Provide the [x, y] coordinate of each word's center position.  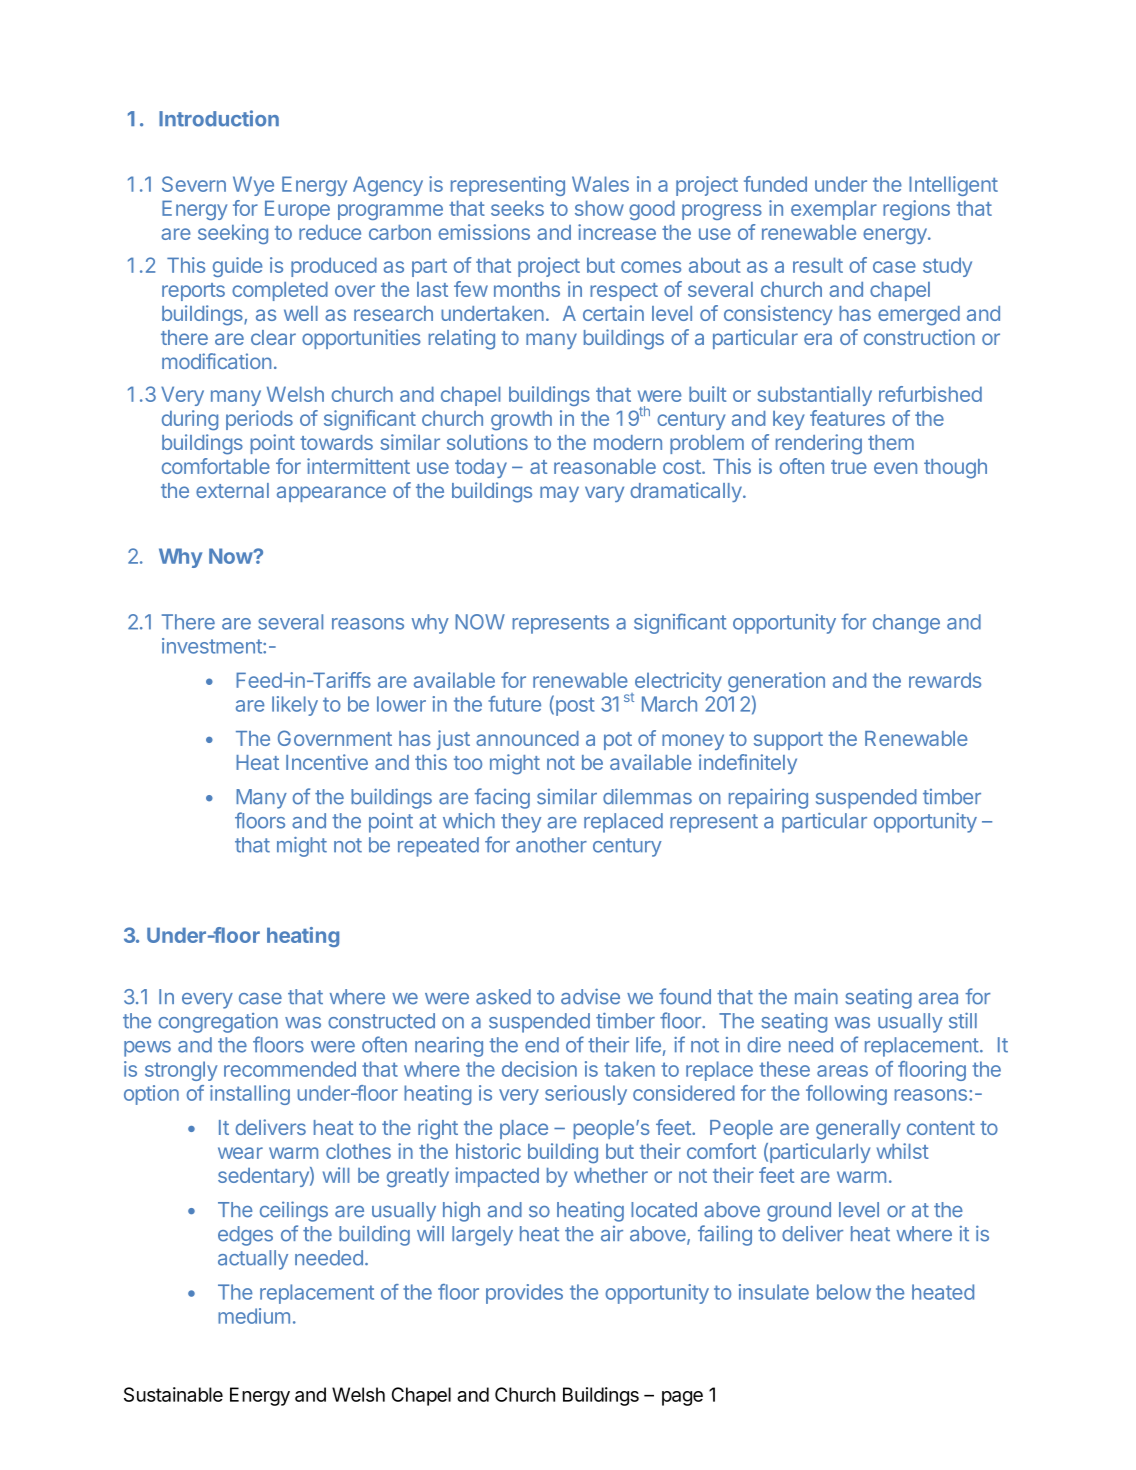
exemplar [834, 210]
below [844, 1292]
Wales [600, 184]
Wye [253, 186]
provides [524, 1294]
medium [254, 1316]
